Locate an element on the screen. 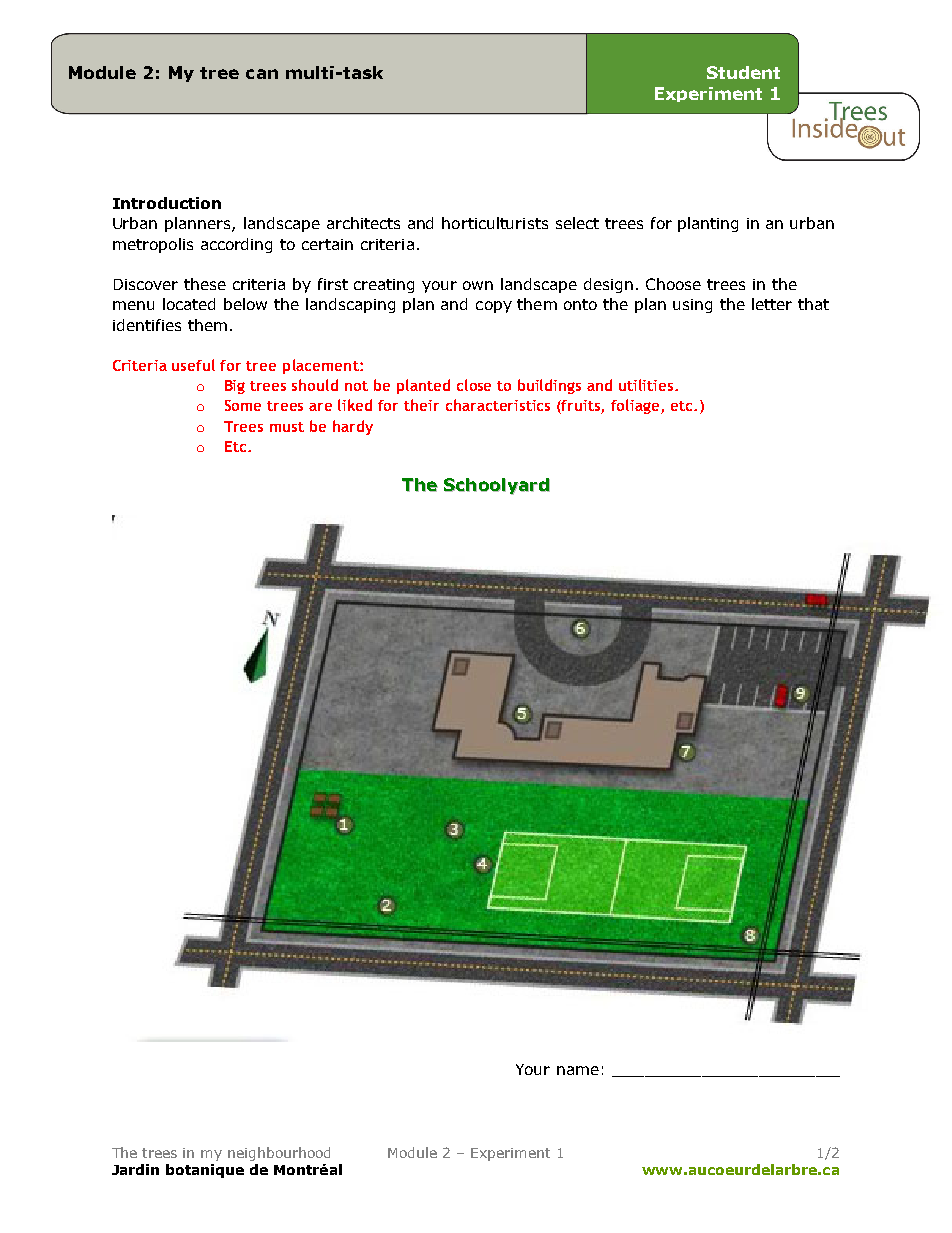 Image resolution: width=952 pixels, height=1233 pixels. horticulturists is located at coordinates (495, 223).
